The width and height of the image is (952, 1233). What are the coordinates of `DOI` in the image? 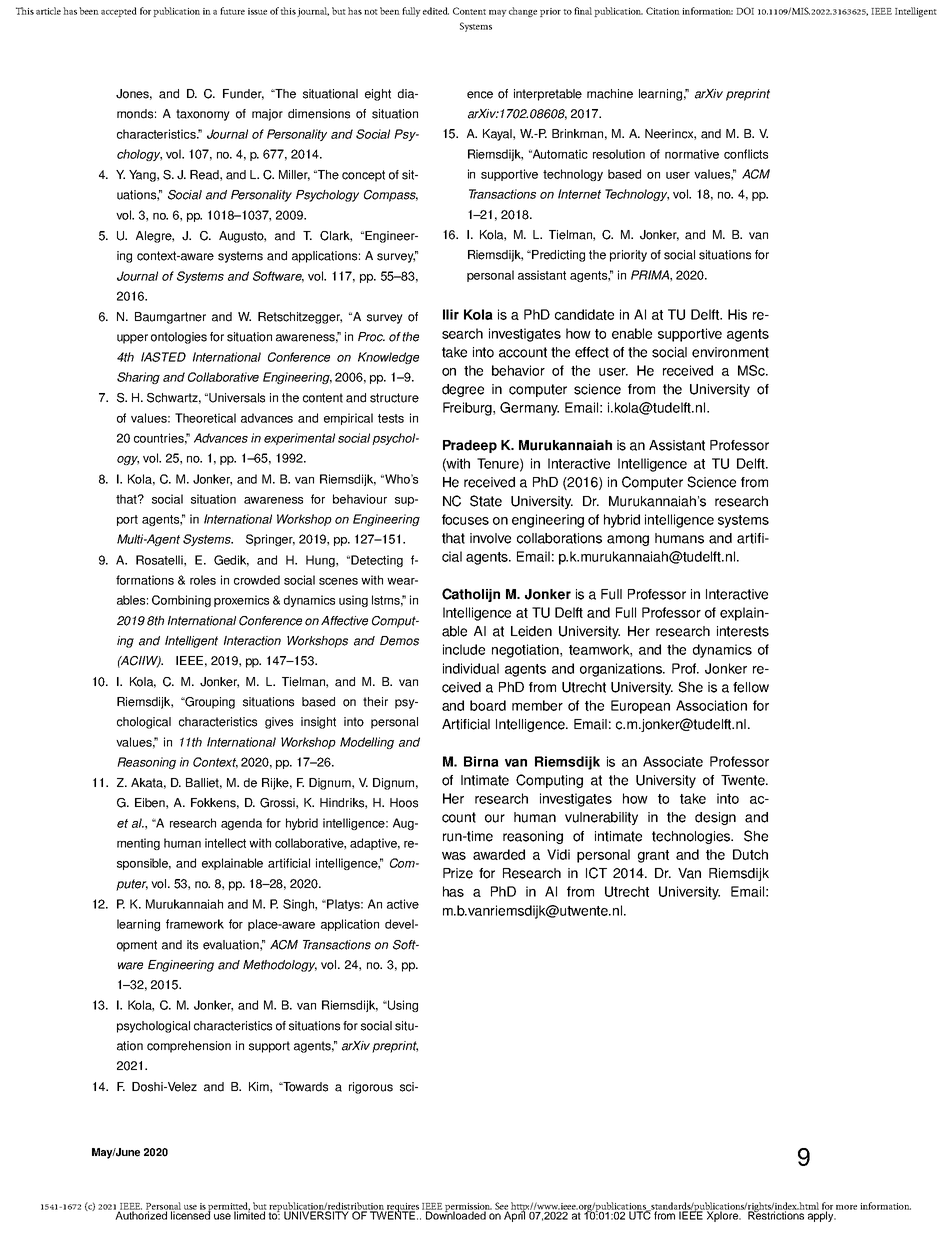 It's located at (745, 11).
